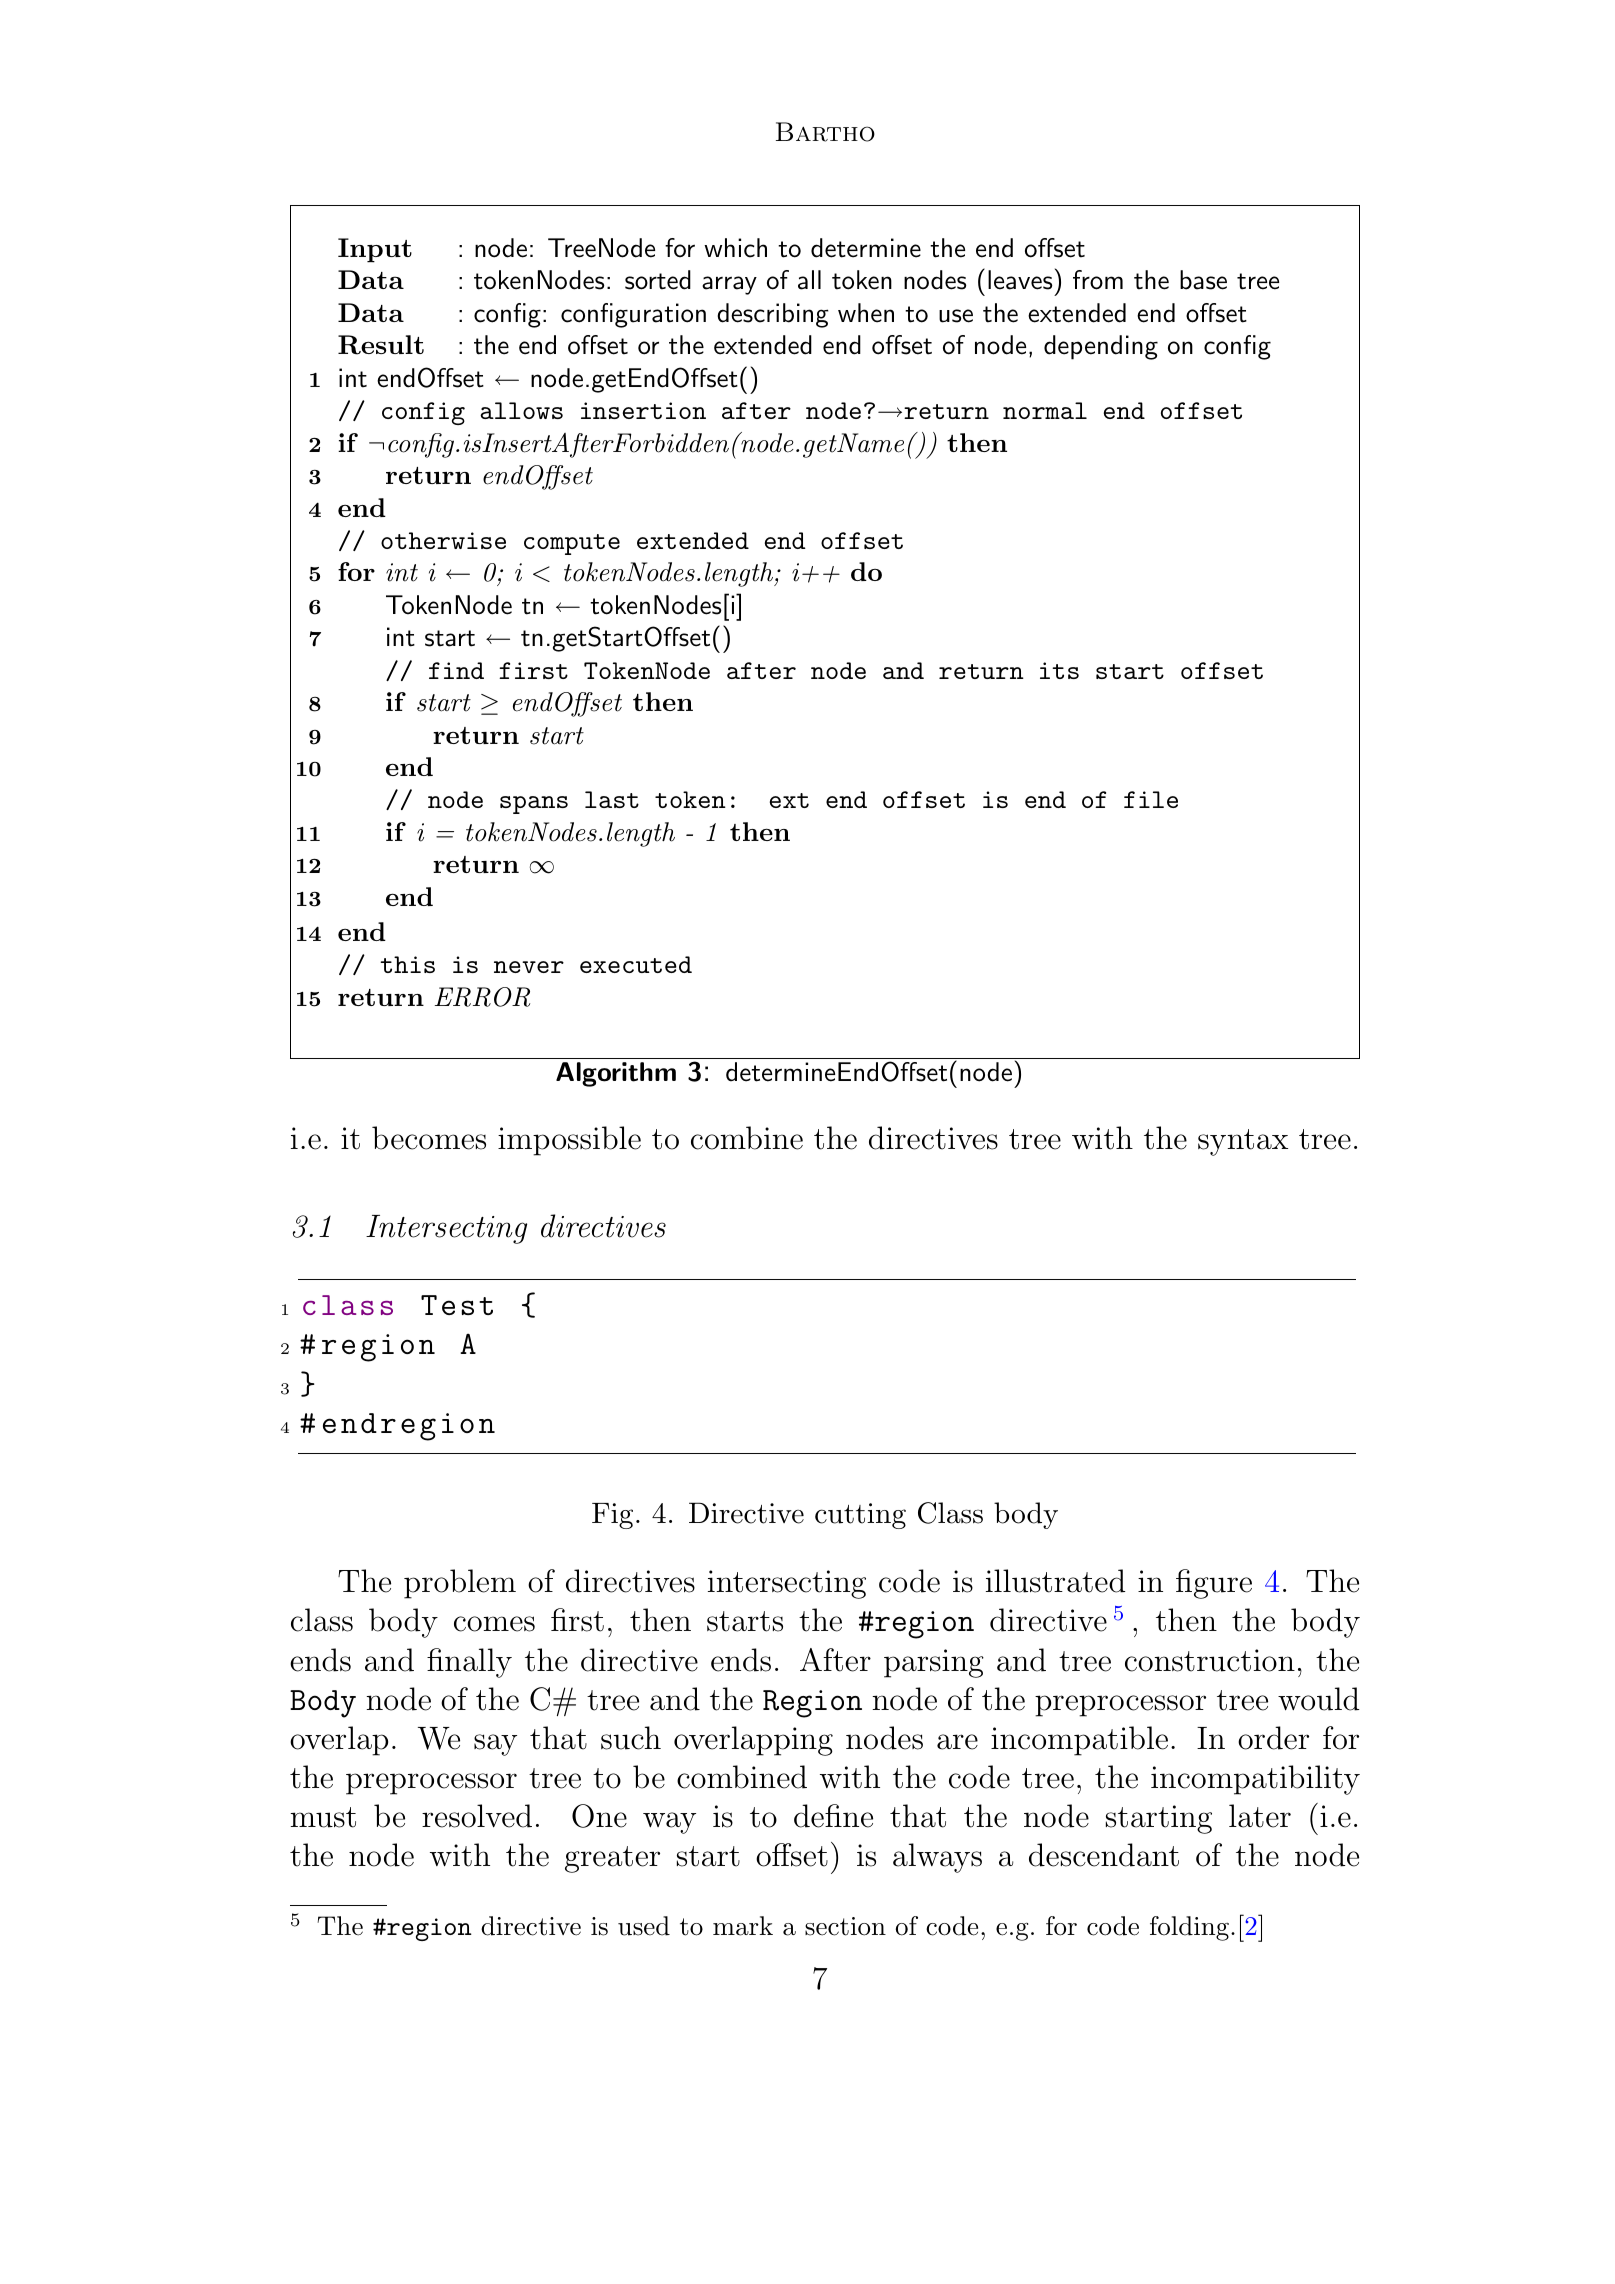  Describe the element at coordinates (477, 1816) in the screenshot. I see `resolved` at that location.
